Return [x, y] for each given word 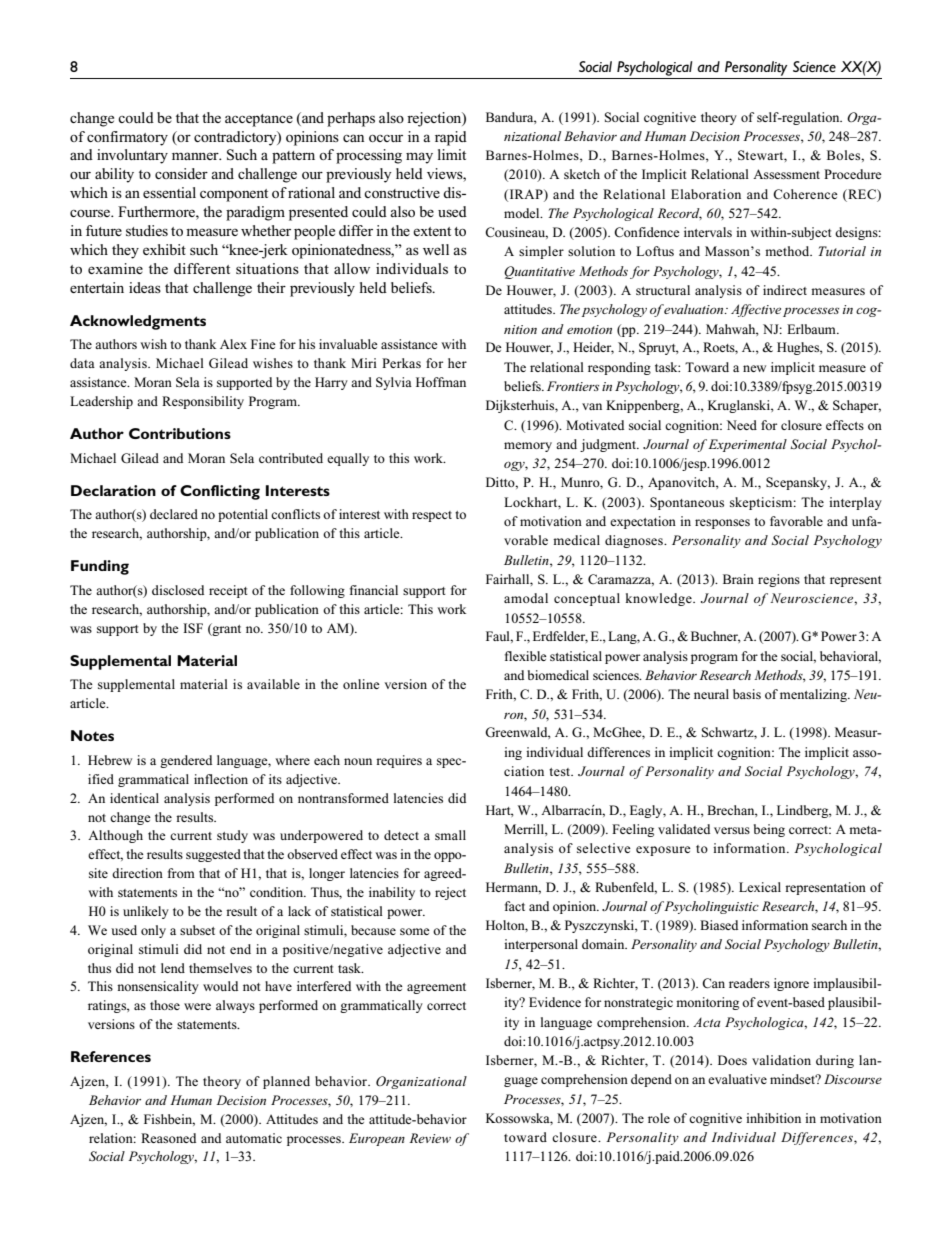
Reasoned [168, 1138]
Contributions [180, 433]
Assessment [786, 174]
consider [181, 173]
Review [430, 1138]
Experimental [746, 445]
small [450, 835]
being [769, 830]
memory [528, 447]
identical [134, 798]
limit [452, 154]
